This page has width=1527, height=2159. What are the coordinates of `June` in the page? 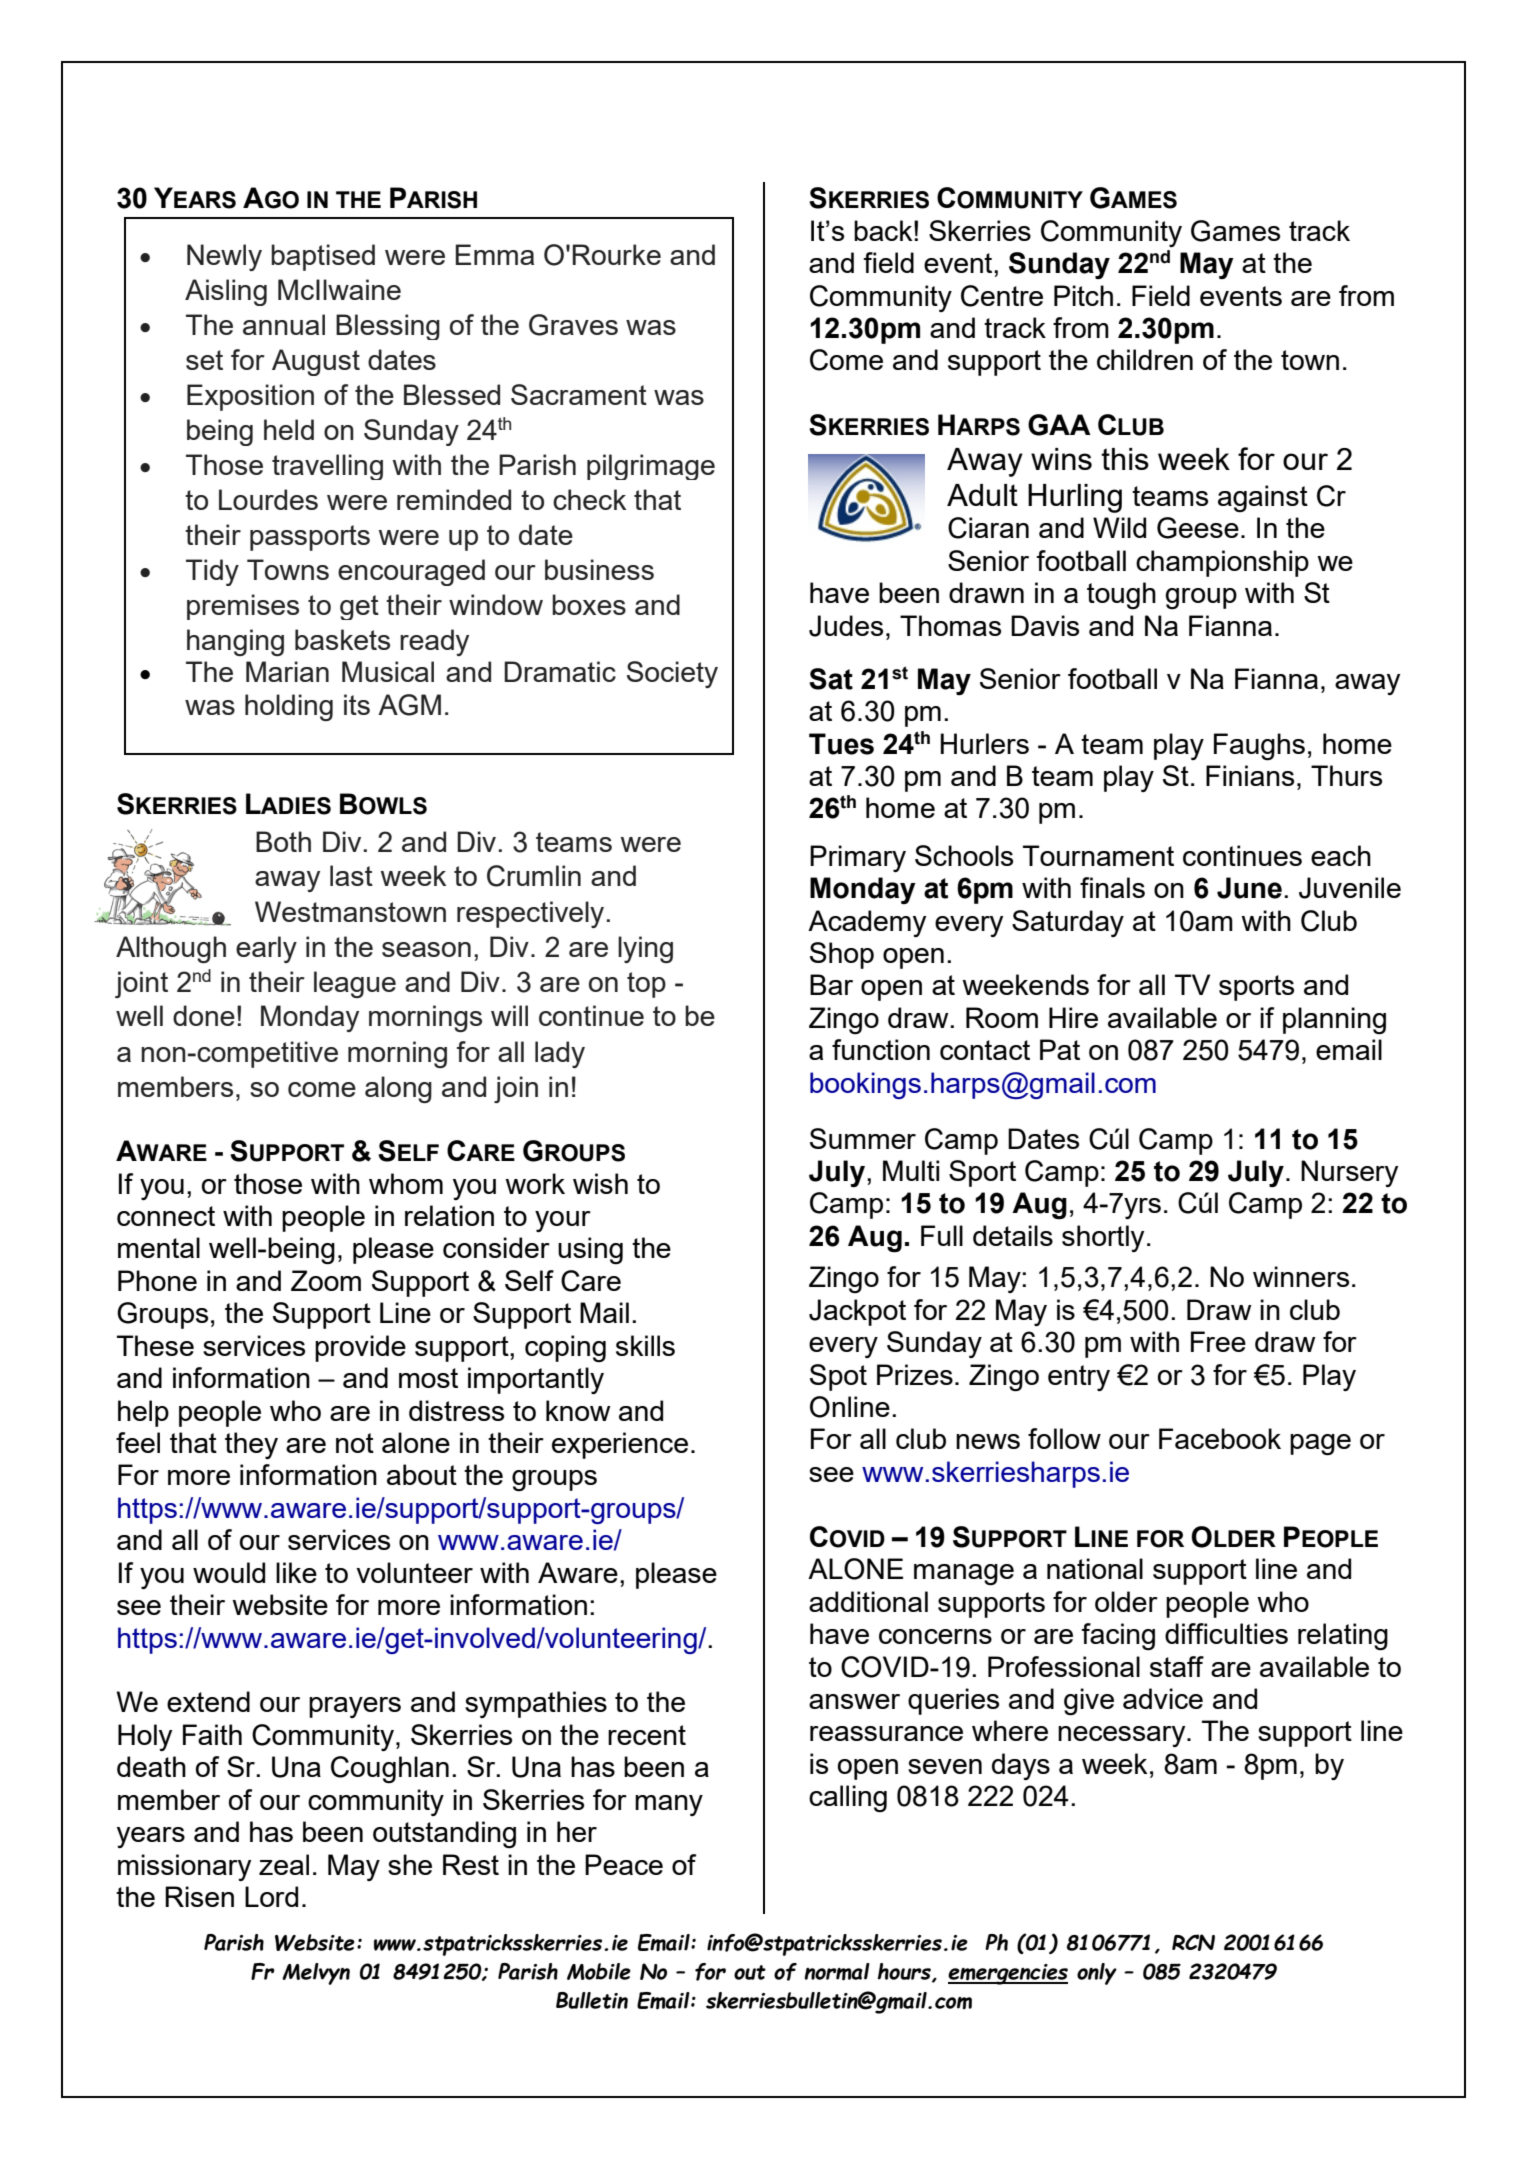 It's located at (1249, 888).
